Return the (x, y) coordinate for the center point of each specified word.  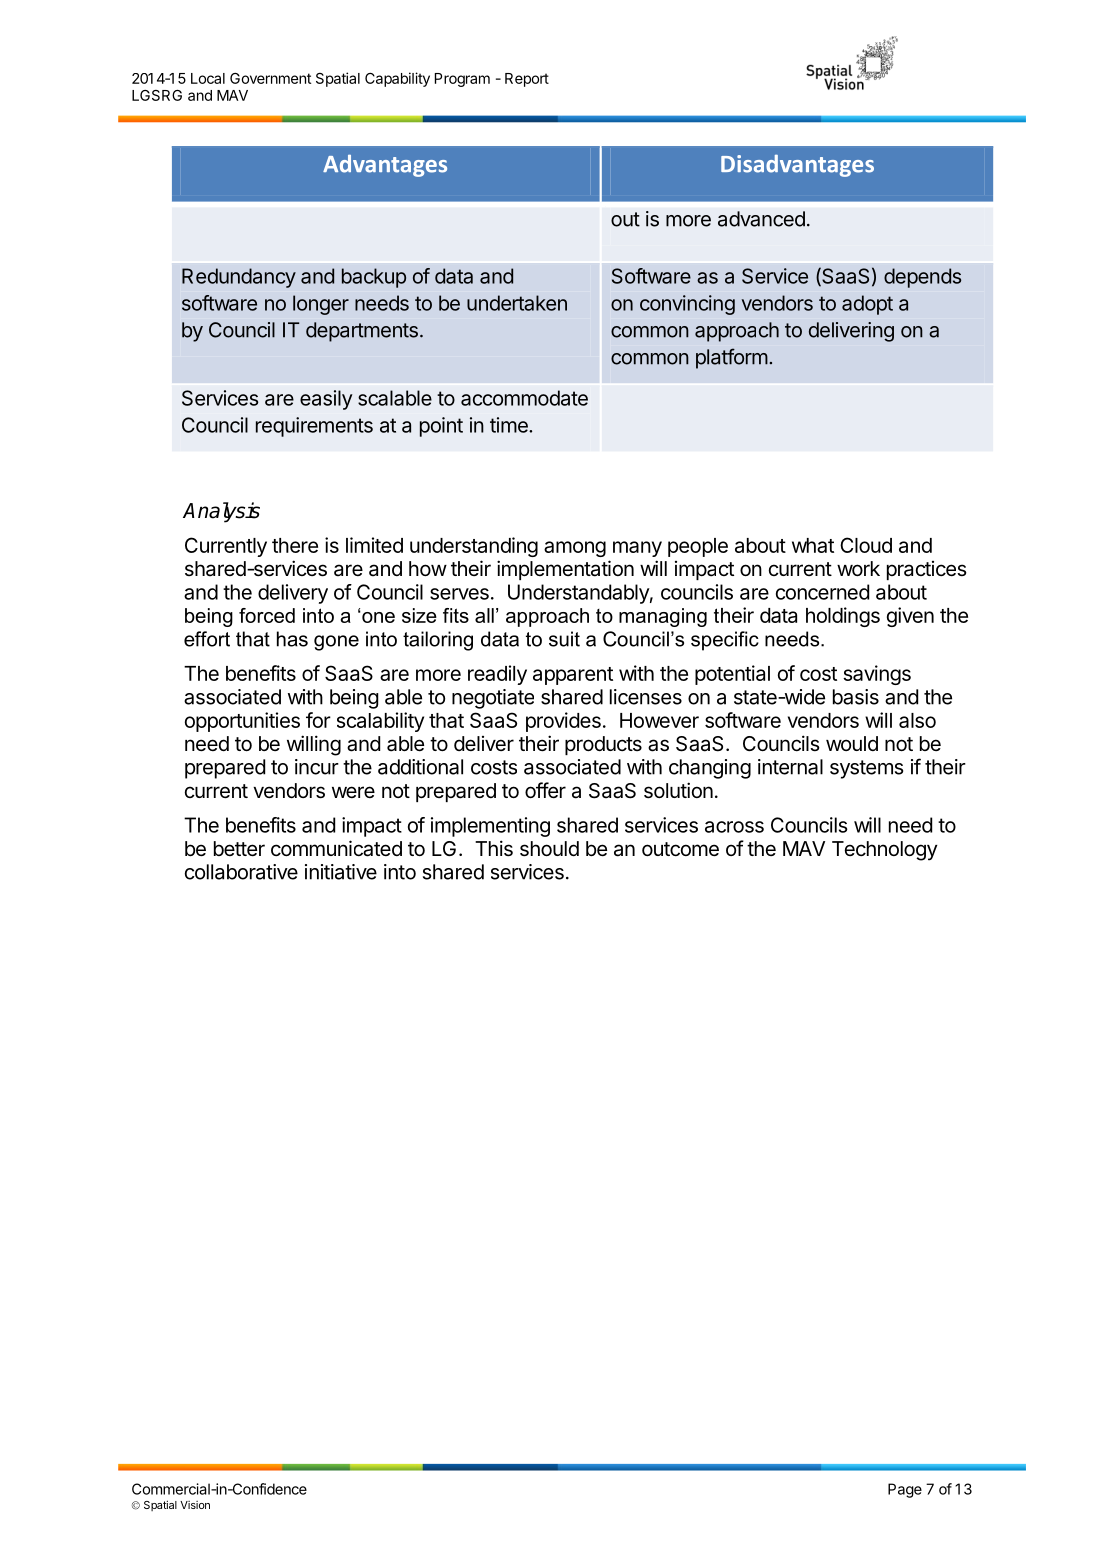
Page (905, 1490)
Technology (885, 851)
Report (527, 80)
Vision (195, 1505)
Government (270, 78)
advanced (761, 219)
